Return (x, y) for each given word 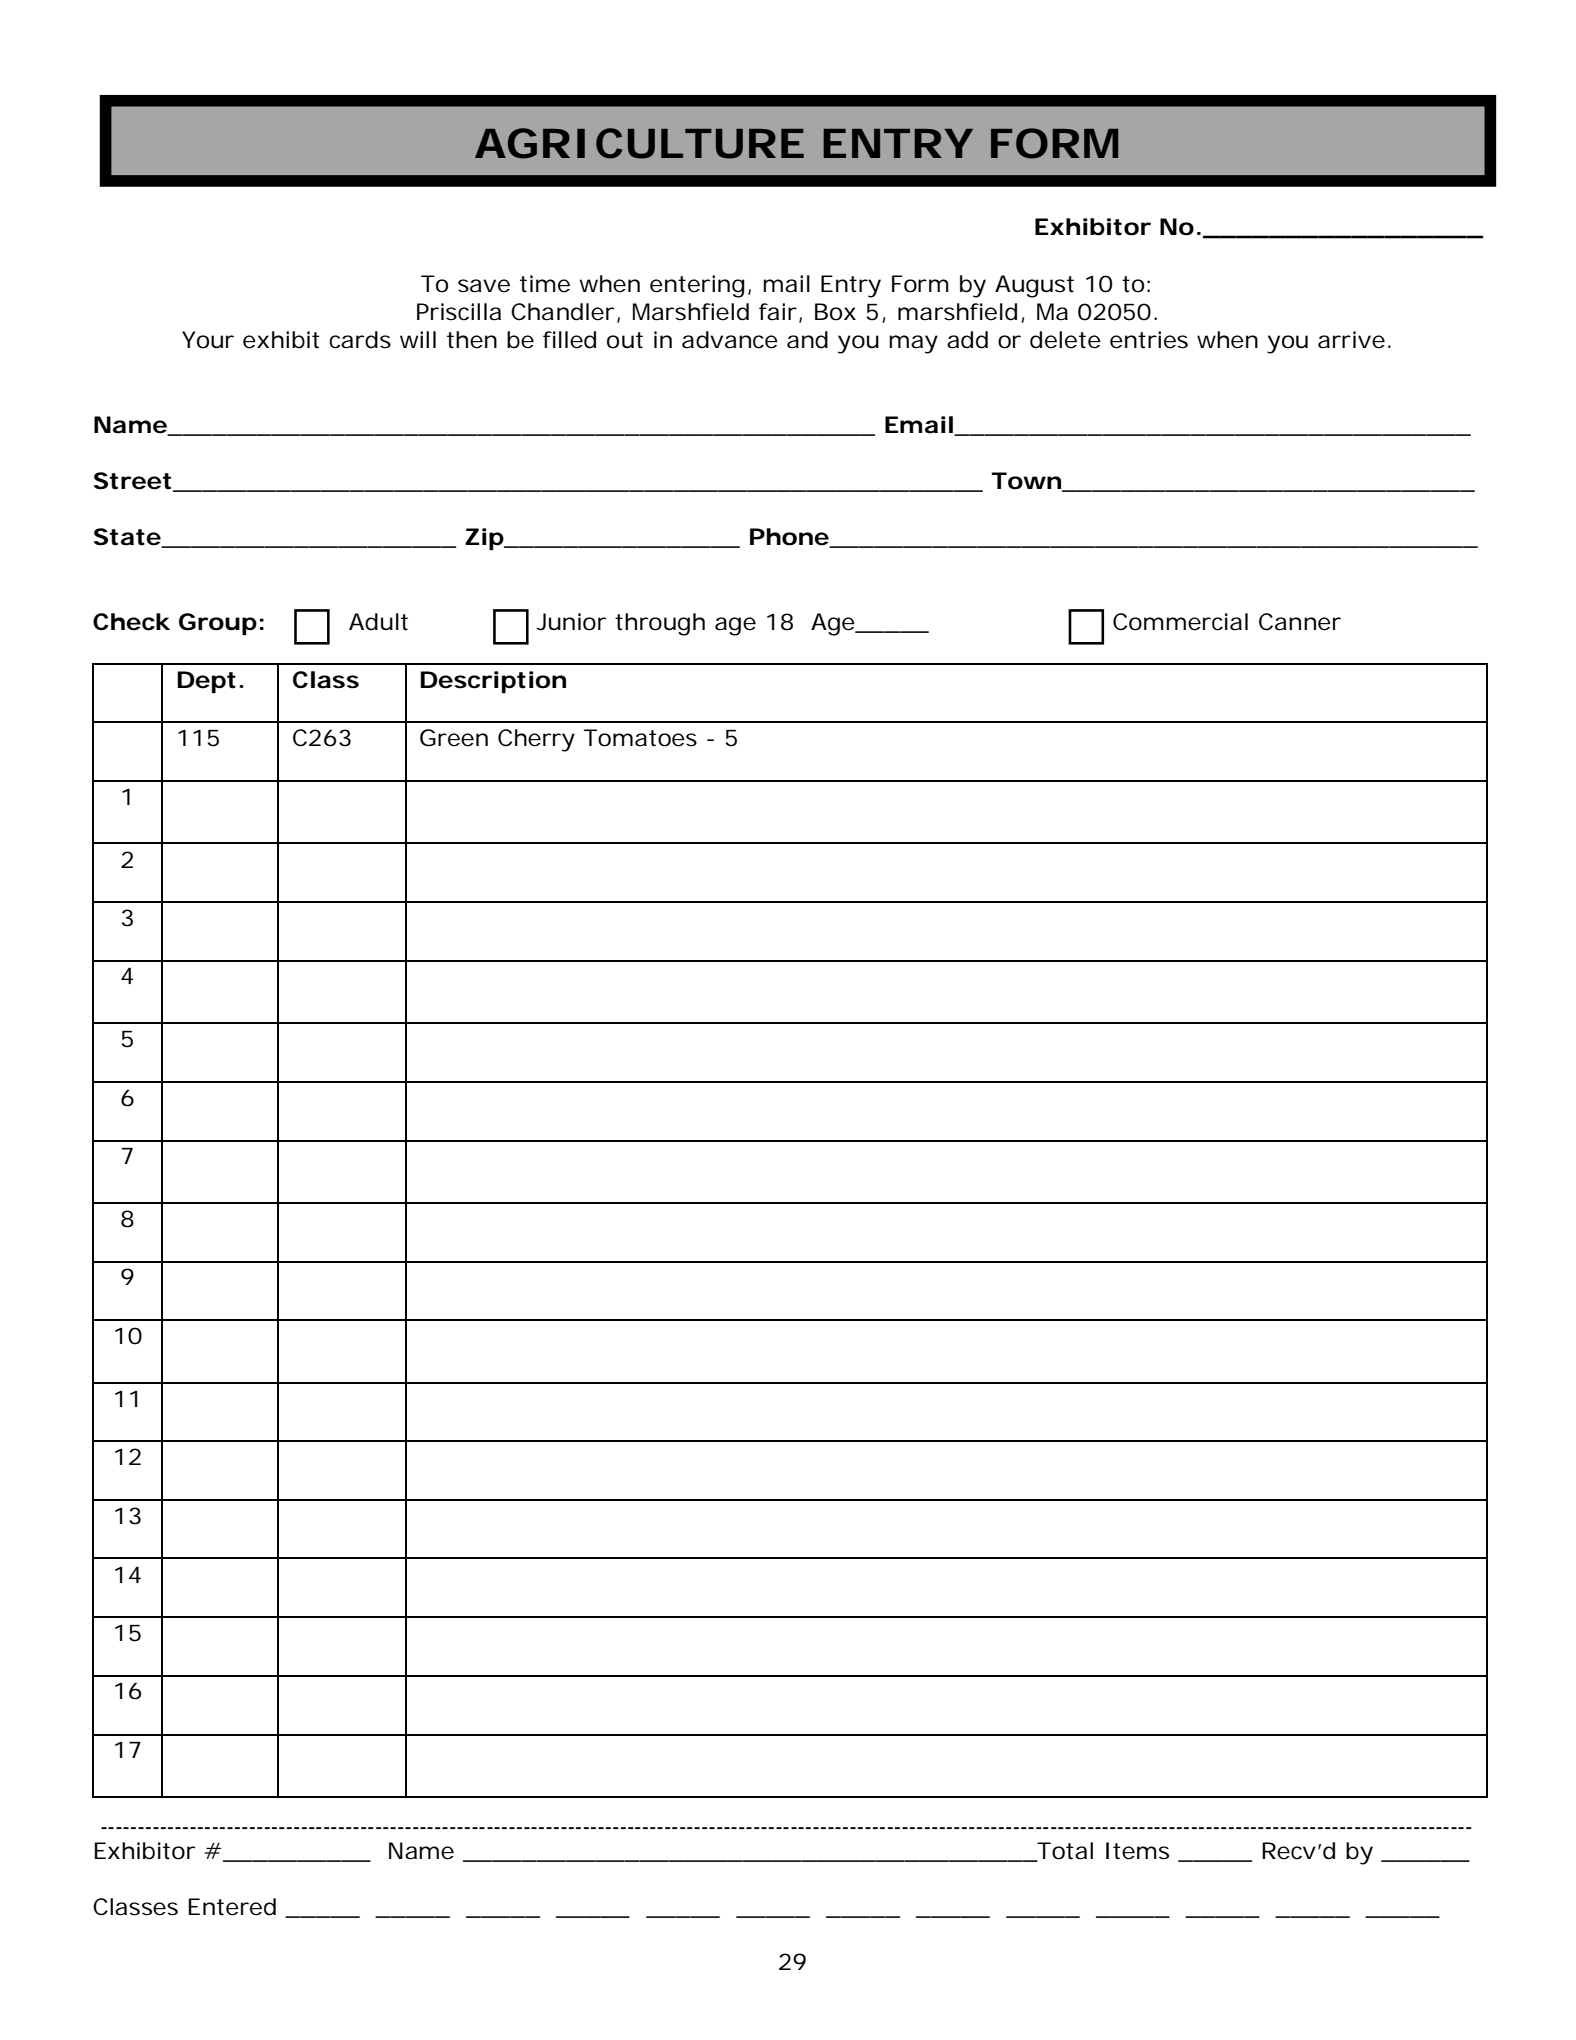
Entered (232, 1907)
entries (1149, 340)
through (660, 624)
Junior (571, 622)
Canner (1300, 622)
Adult (378, 622)
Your (208, 340)
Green (454, 738)
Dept (206, 682)
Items (1137, 1851)
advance (730, 340)
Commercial (1180, 622)
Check (131, 622)
